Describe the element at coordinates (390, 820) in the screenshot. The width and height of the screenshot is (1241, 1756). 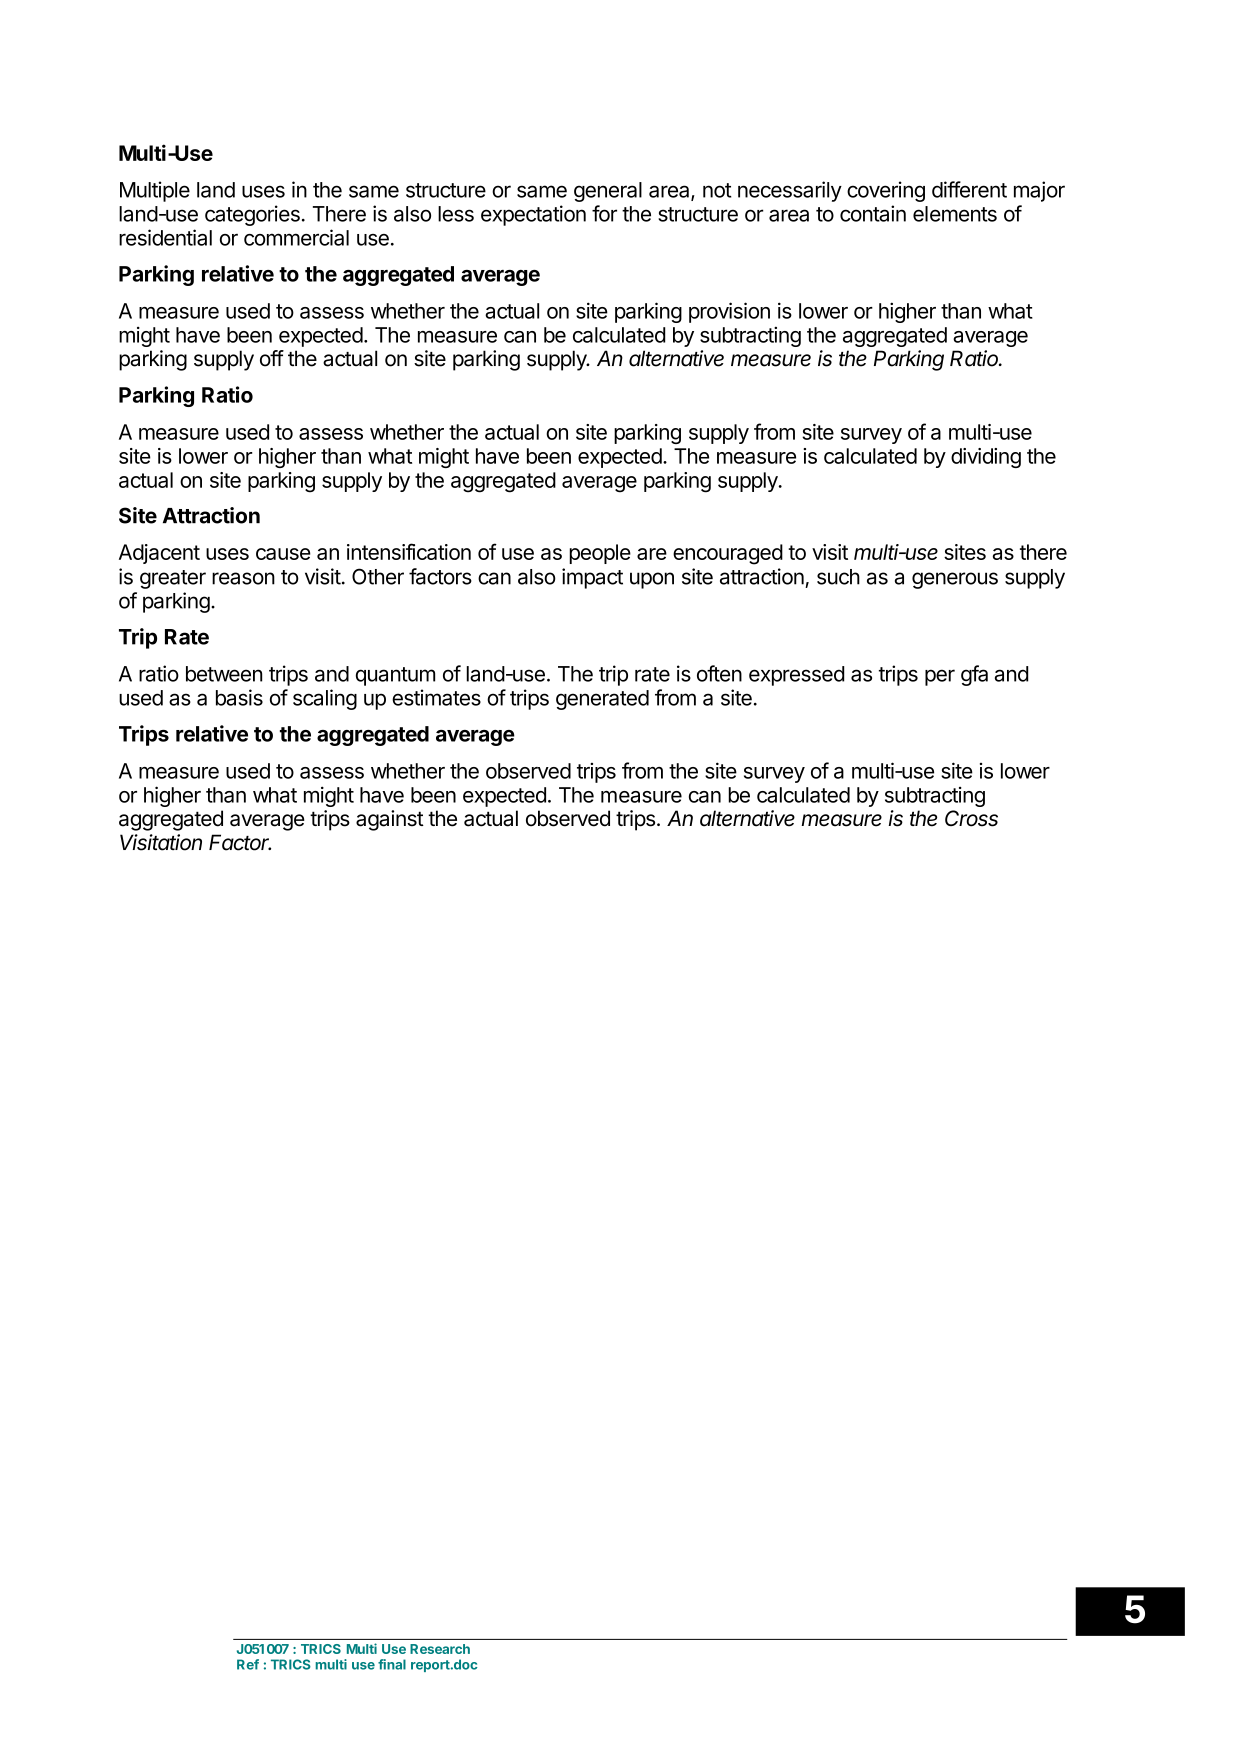
I see `against` at that location.
